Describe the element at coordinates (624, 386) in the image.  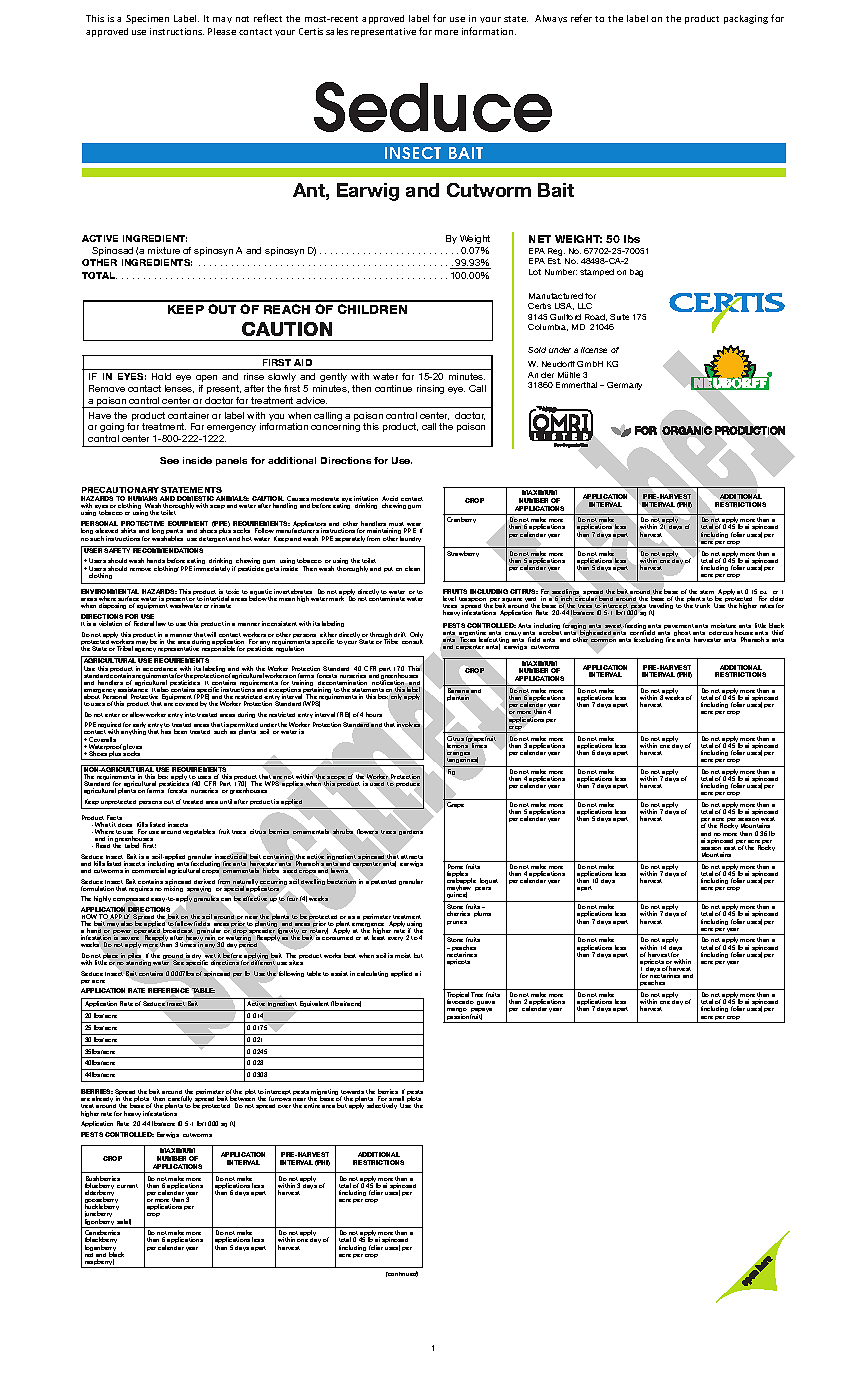
I see `Germany` at that location.
